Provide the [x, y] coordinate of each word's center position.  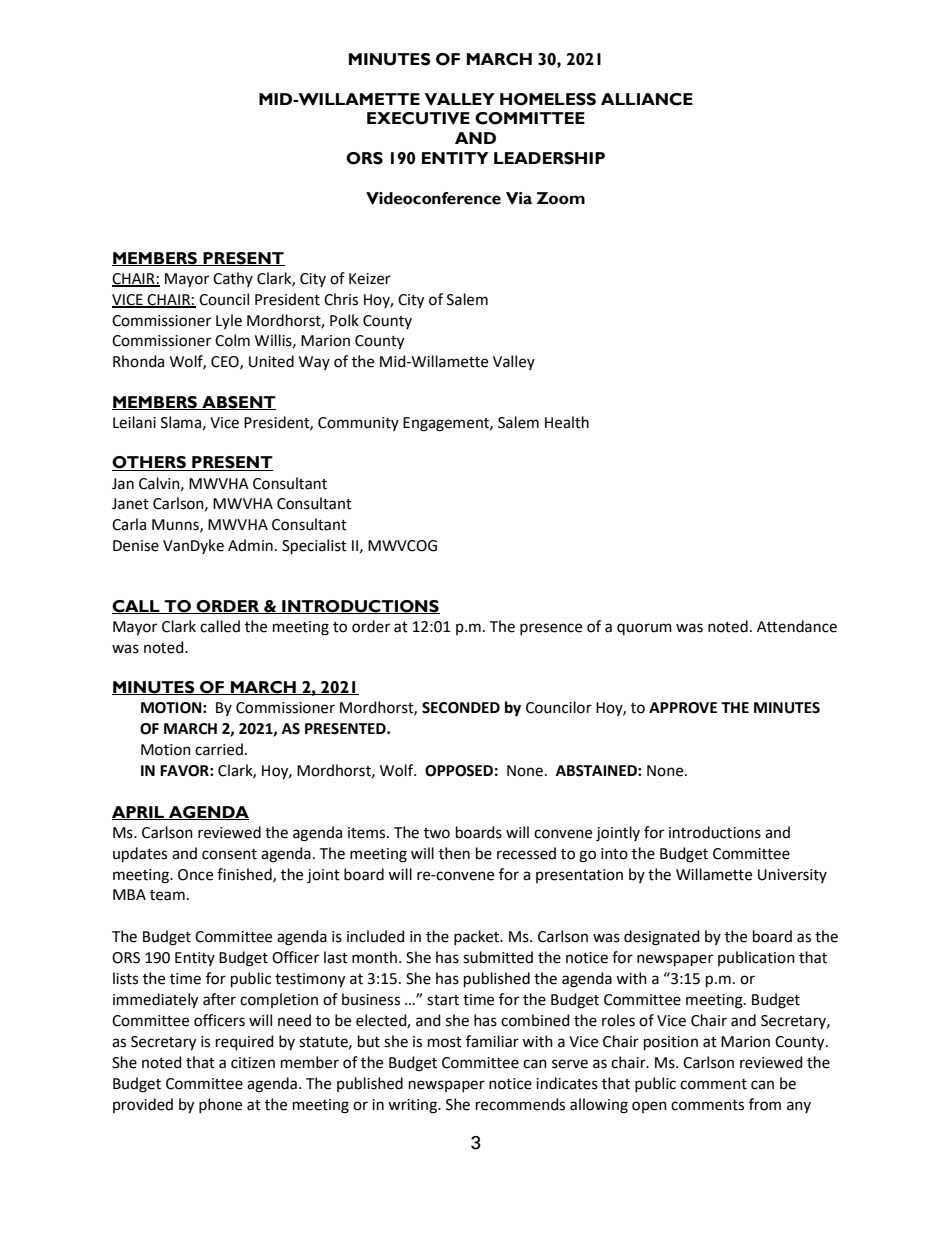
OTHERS [150, 463]
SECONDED [461, 708]
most [445, 1042]
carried [219, 749]
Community [358, 424]
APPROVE [683, 708]
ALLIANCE [647, 99]
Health [567, 422]
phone [220, 1105]
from [765, 1104]
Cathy [233, 279]
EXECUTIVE [418, 118]
